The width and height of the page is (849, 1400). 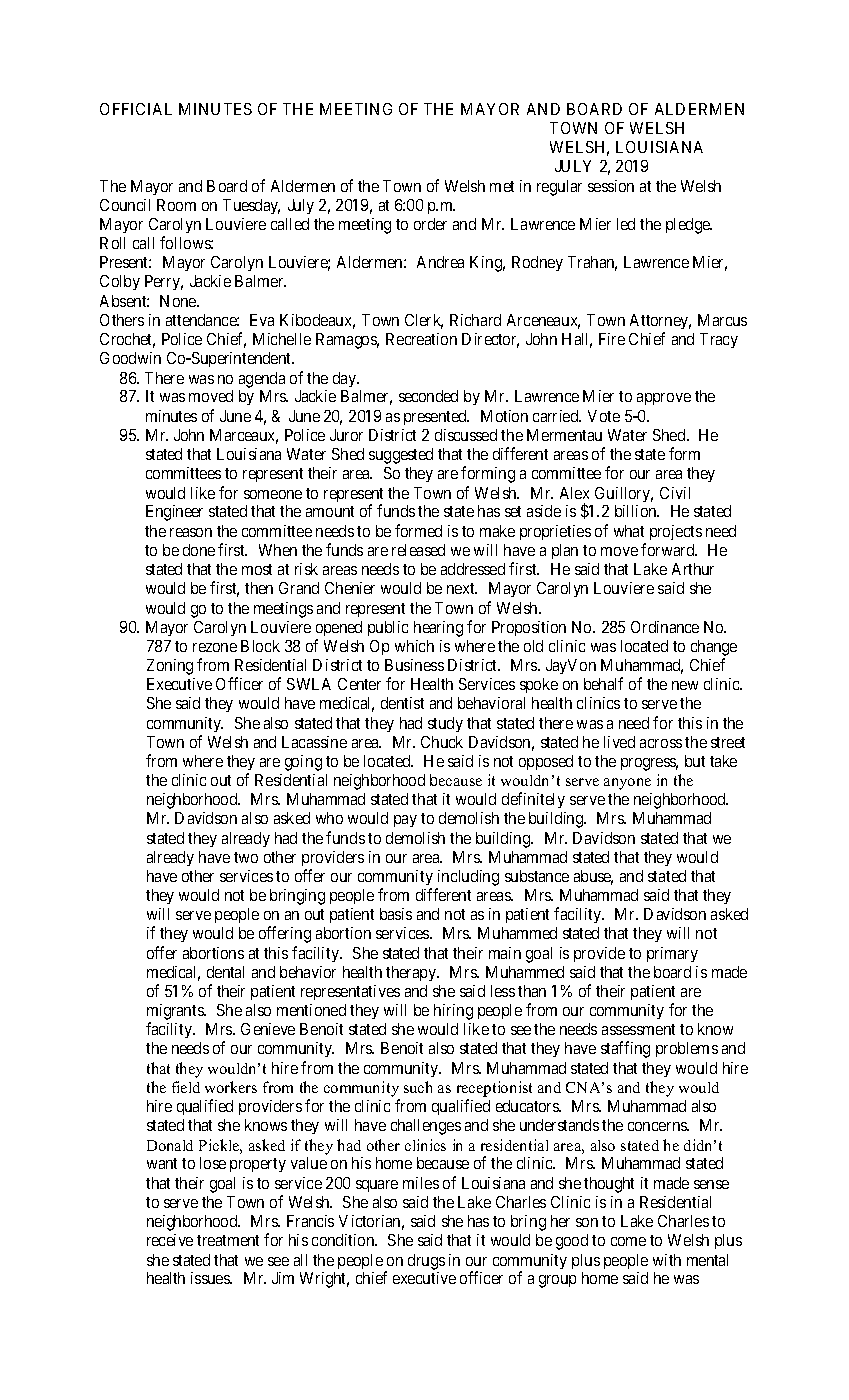 What do you see at coordinates (611, 186) in the page?
I see `session` at bounding box center [611, 186].
